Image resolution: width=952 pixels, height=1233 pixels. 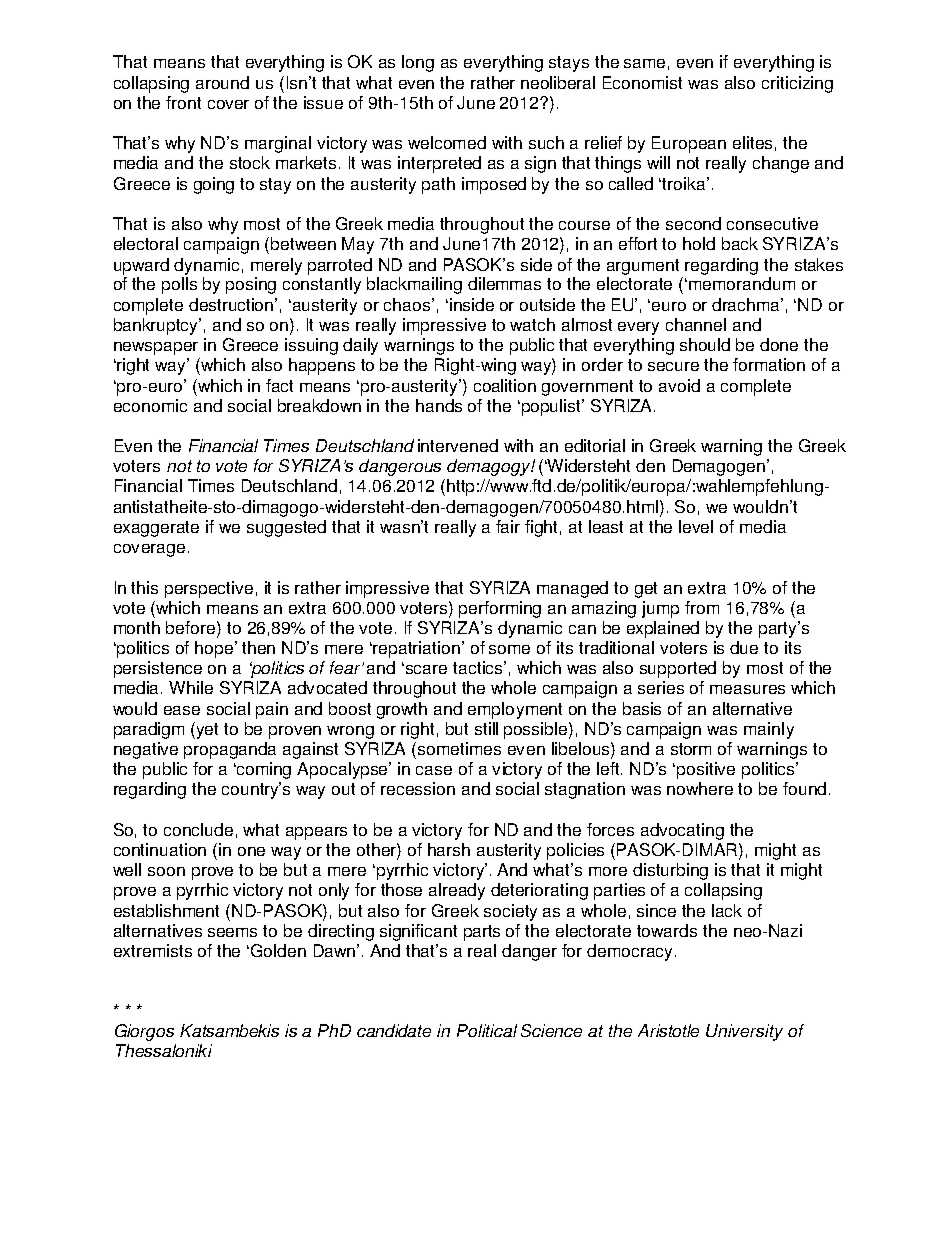 I want to click on While, so click(x=191, y=687).
